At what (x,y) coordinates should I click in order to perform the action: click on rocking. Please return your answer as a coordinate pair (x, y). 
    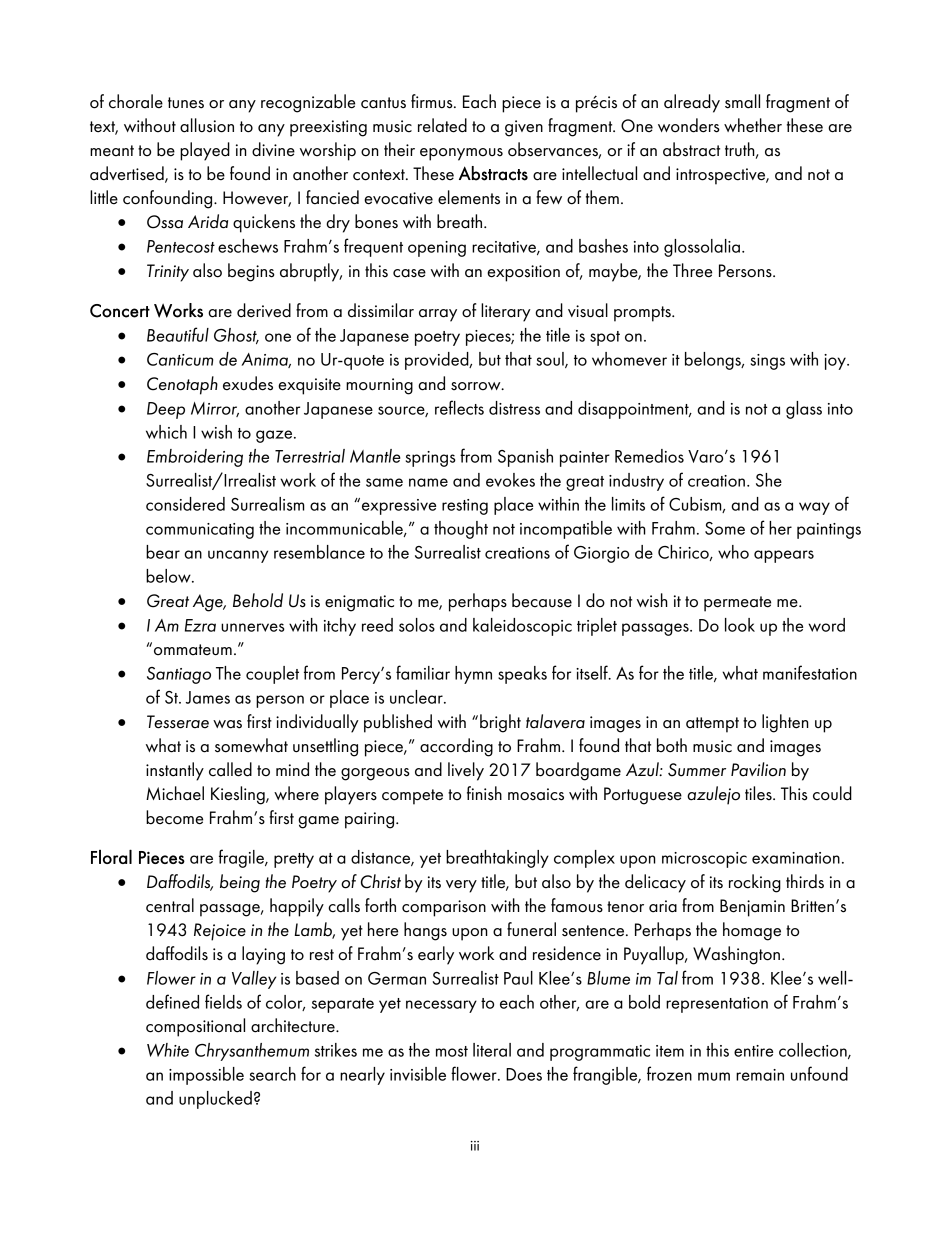
    Looking at the image, I should click on (755, 883).
